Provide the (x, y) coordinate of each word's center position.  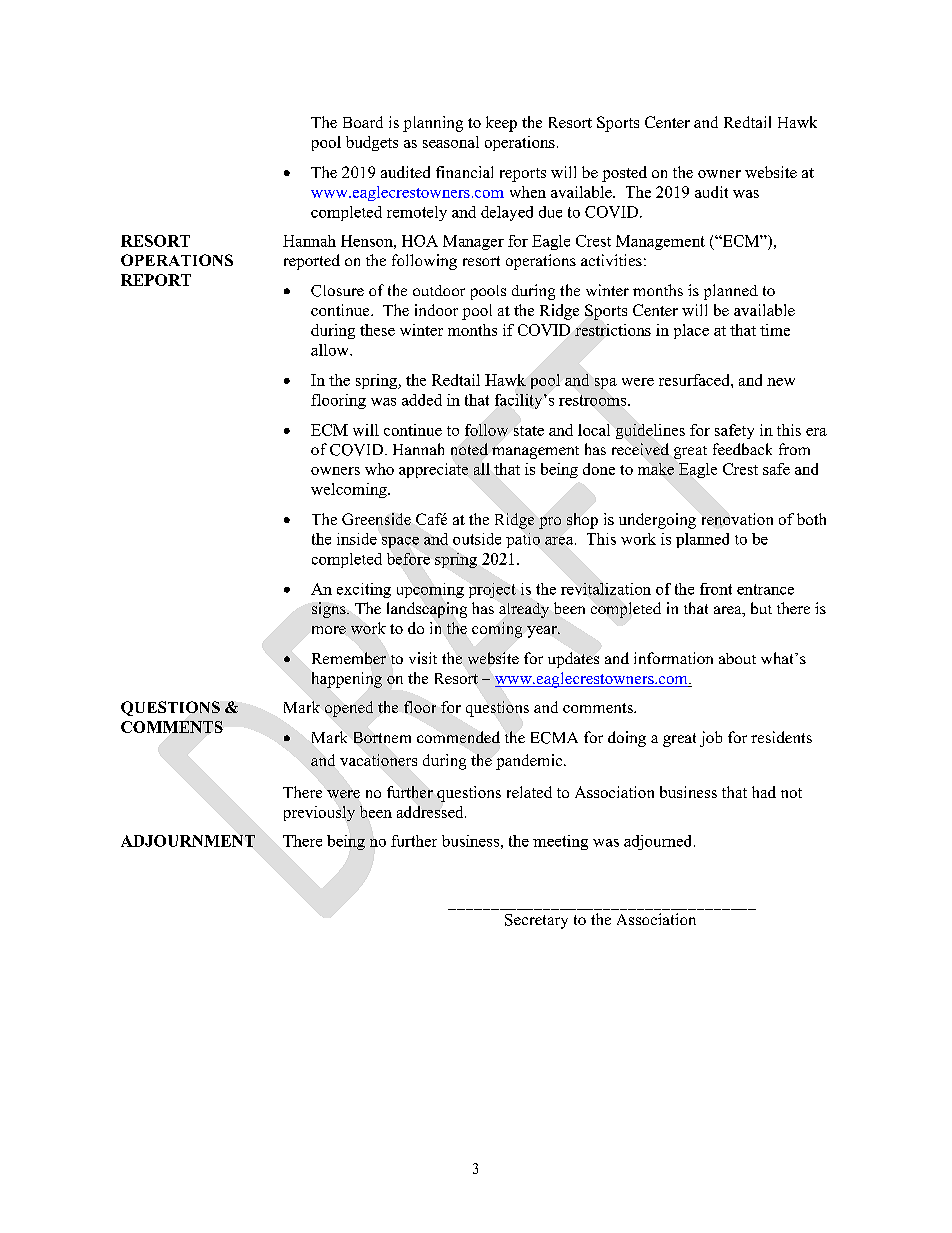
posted (624, 174)
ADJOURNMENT (188, 841)
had (764, 792)
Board (363, 122)
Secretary (536, 921)
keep (501, 124)
